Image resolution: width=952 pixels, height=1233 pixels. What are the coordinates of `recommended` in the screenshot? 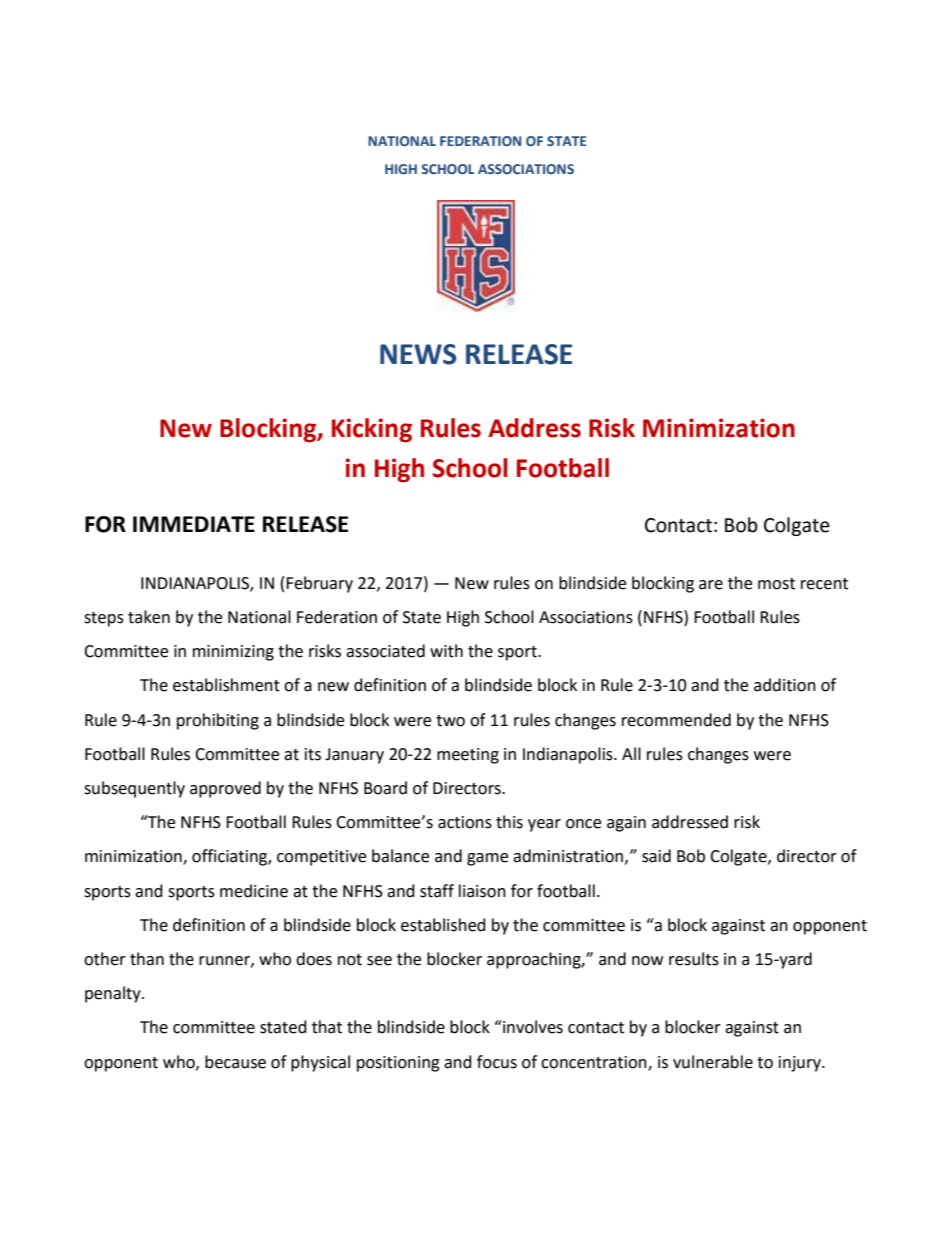 It's located at (676, 720).
